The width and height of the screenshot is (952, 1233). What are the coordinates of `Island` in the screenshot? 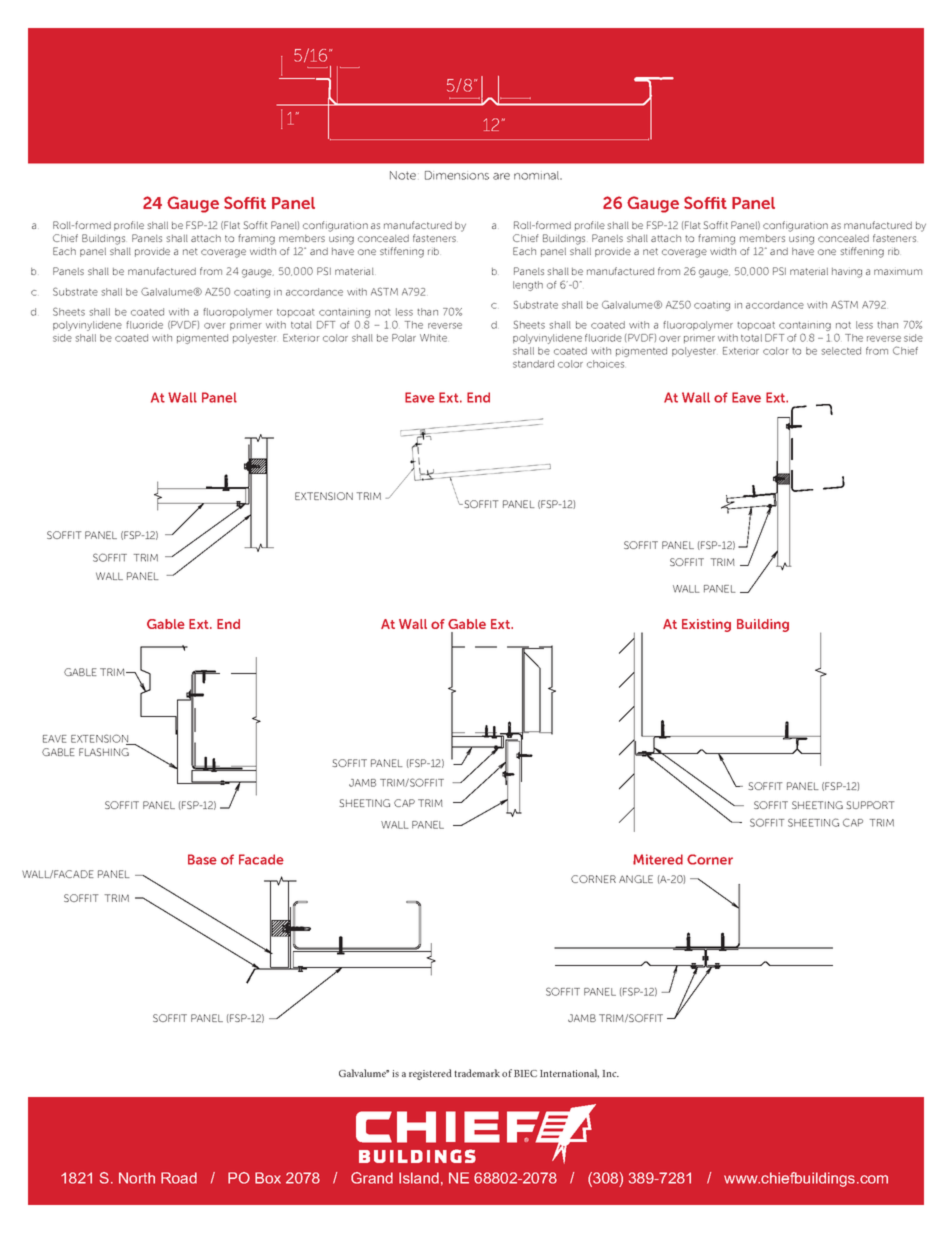 It's located at (419, 1178).
